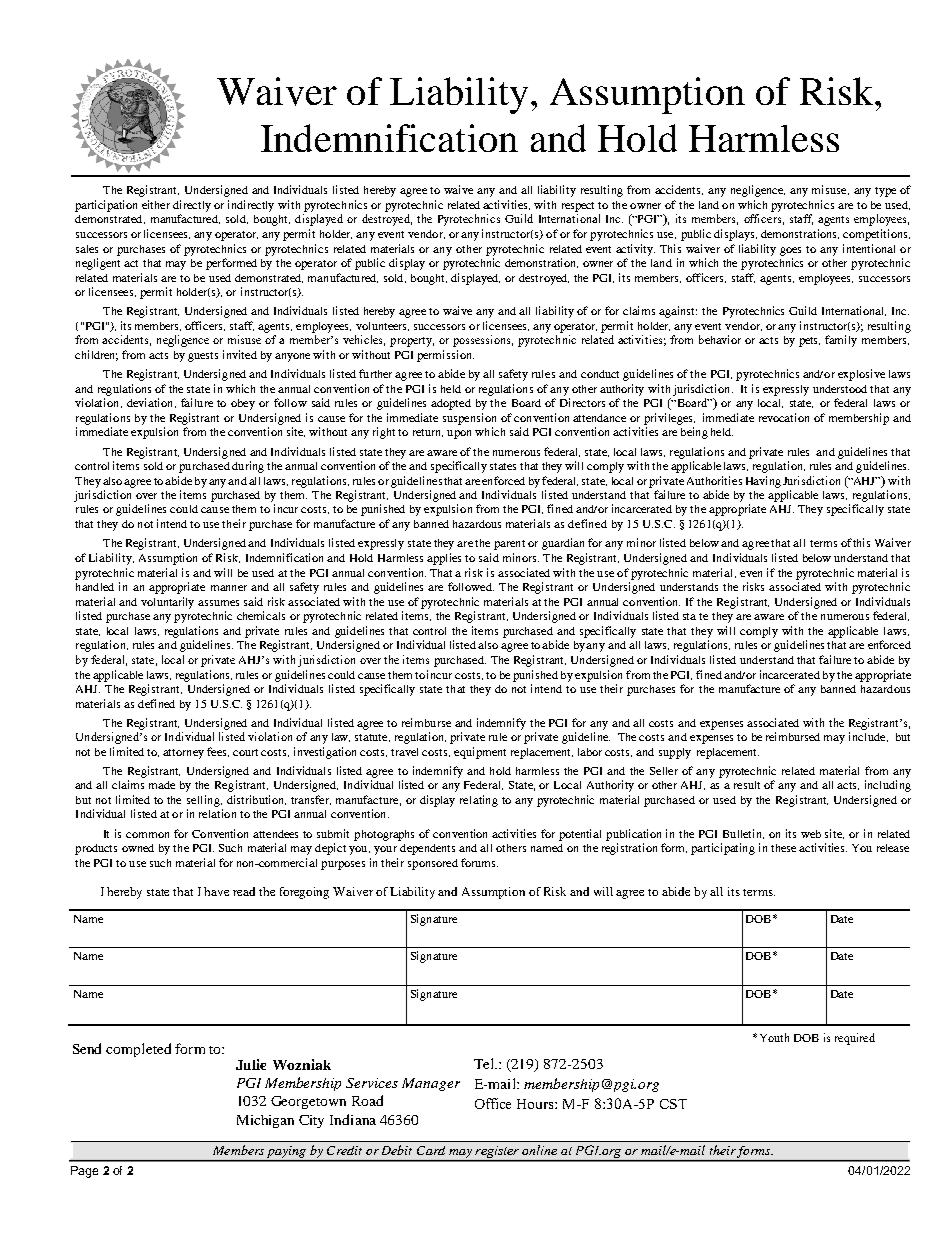 The width and height of the screenshot is (952, 1233). Describe the element at coordinates (183, 754) in the screenshot. I see `attorney` at that location.
